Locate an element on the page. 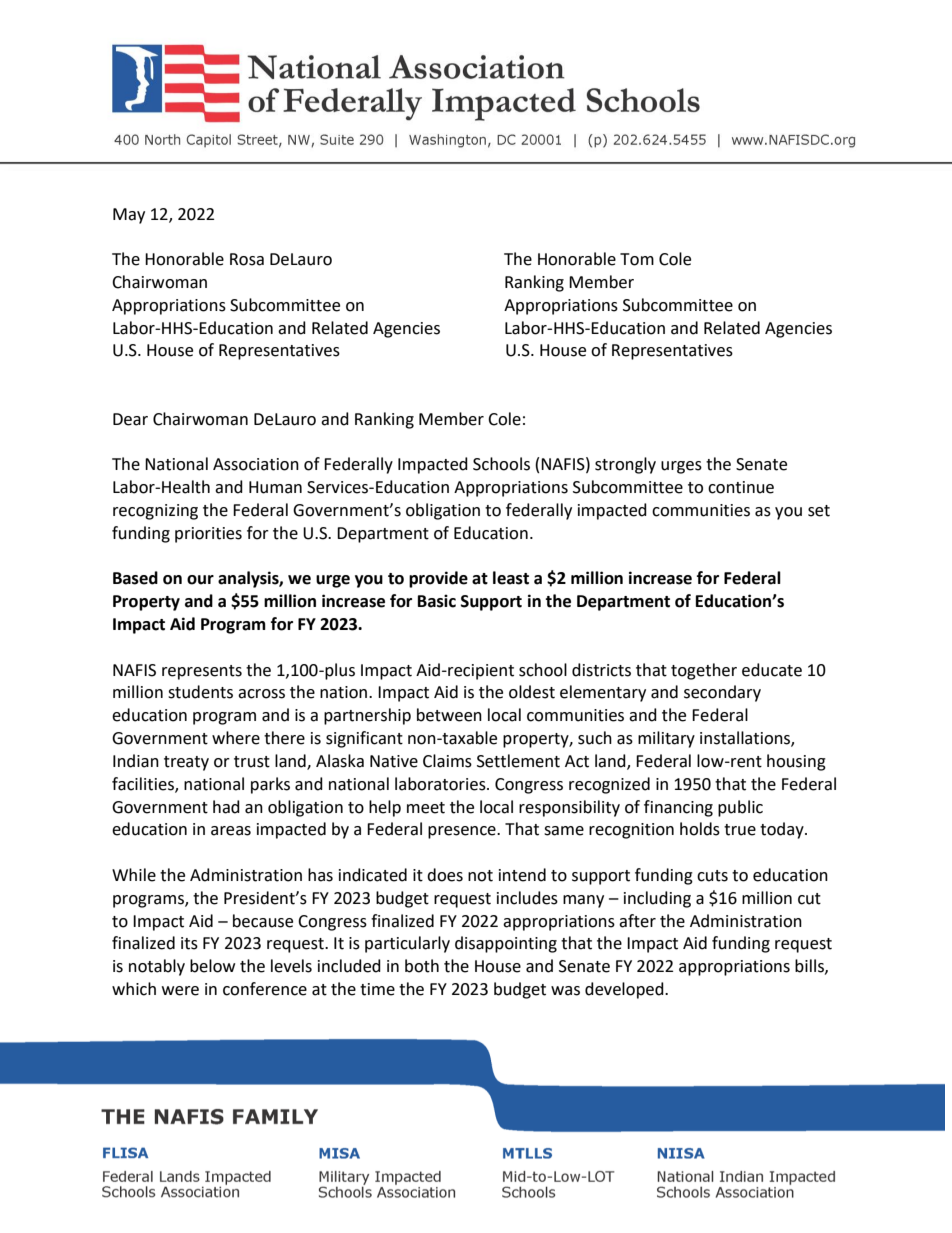  together is located at coordinates (704, 671).
